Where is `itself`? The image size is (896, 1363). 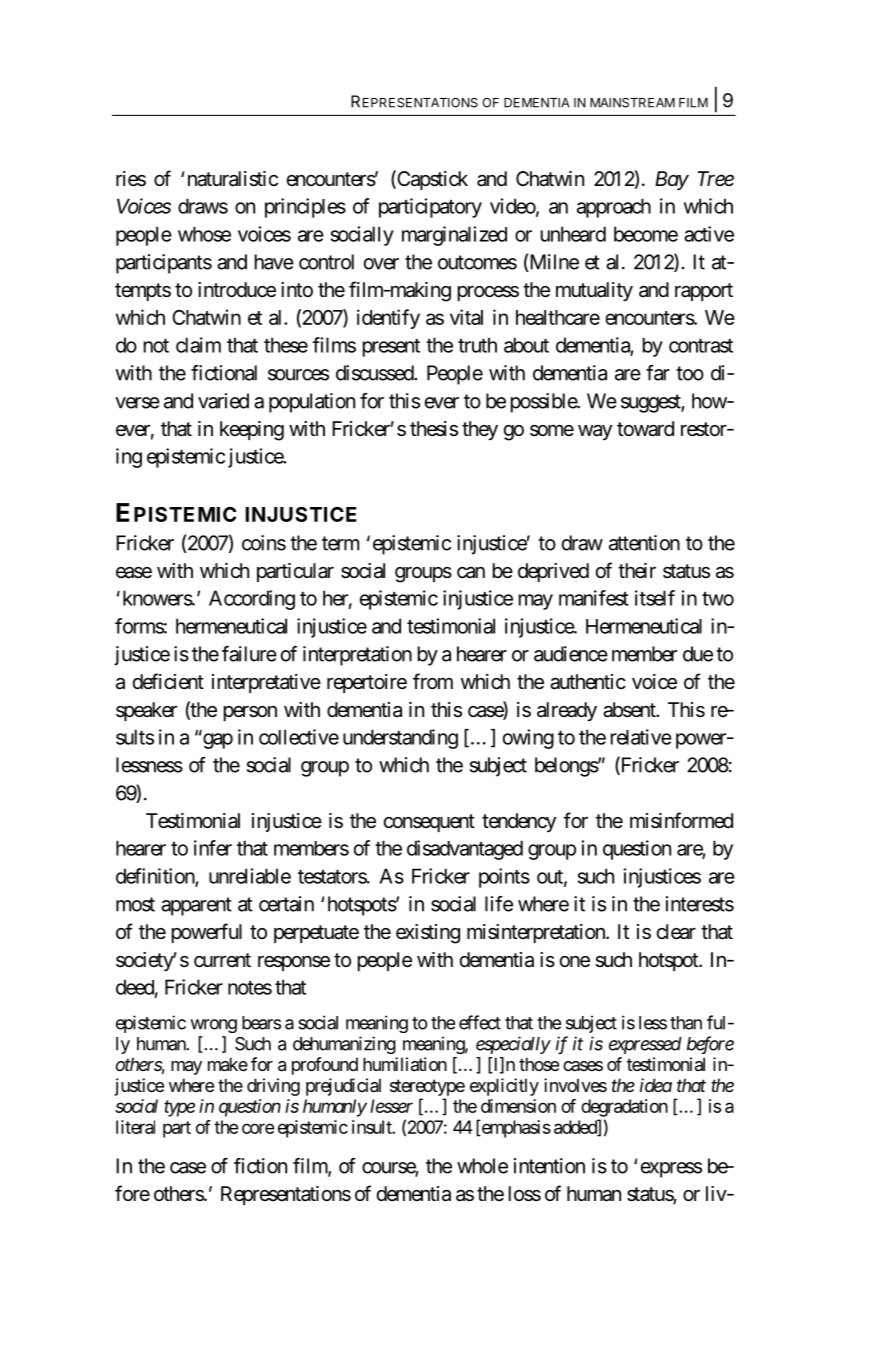 itself is located at coordinates (655, 598).
